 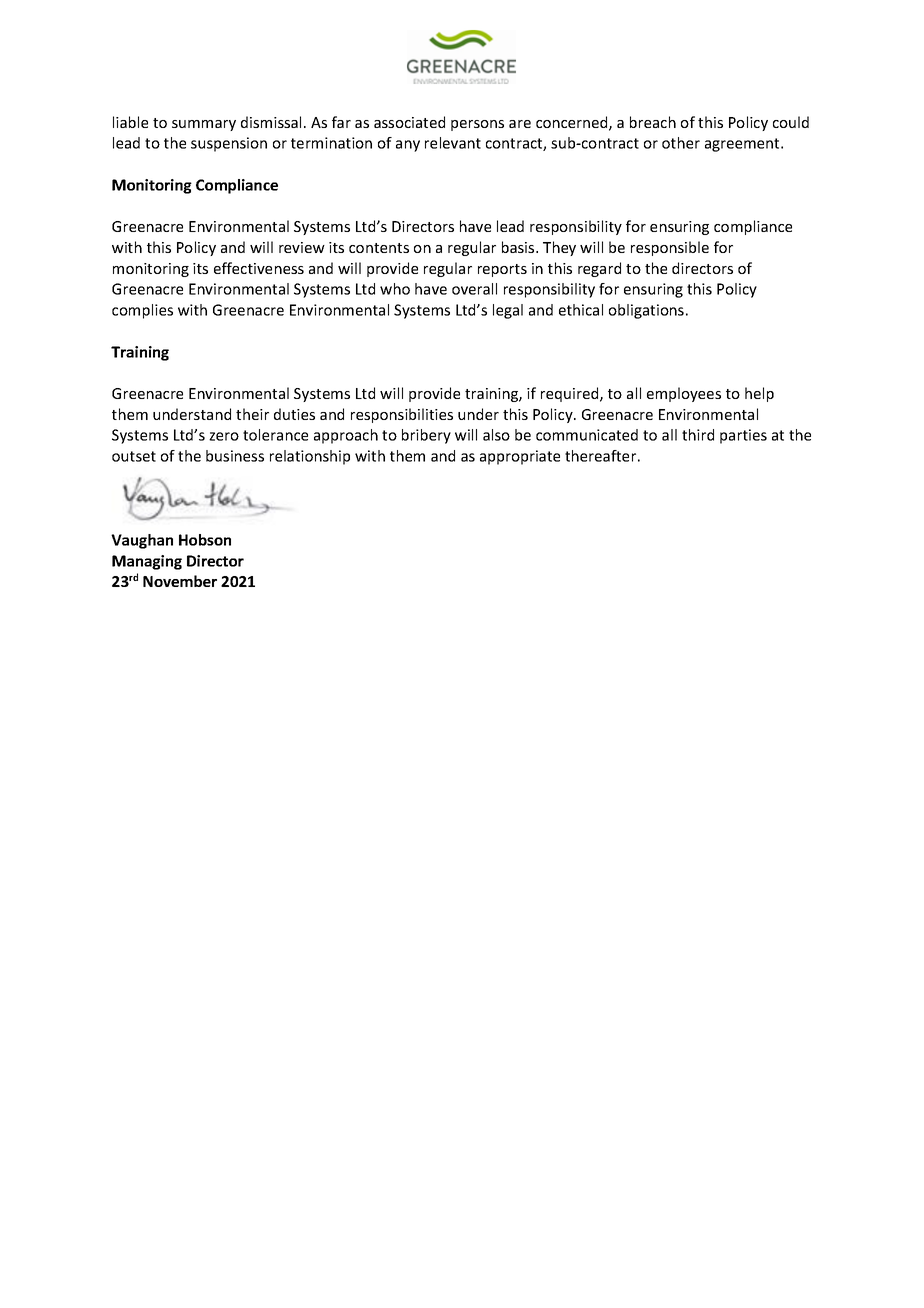 I want to click on other, so click(x=681, y=143).
